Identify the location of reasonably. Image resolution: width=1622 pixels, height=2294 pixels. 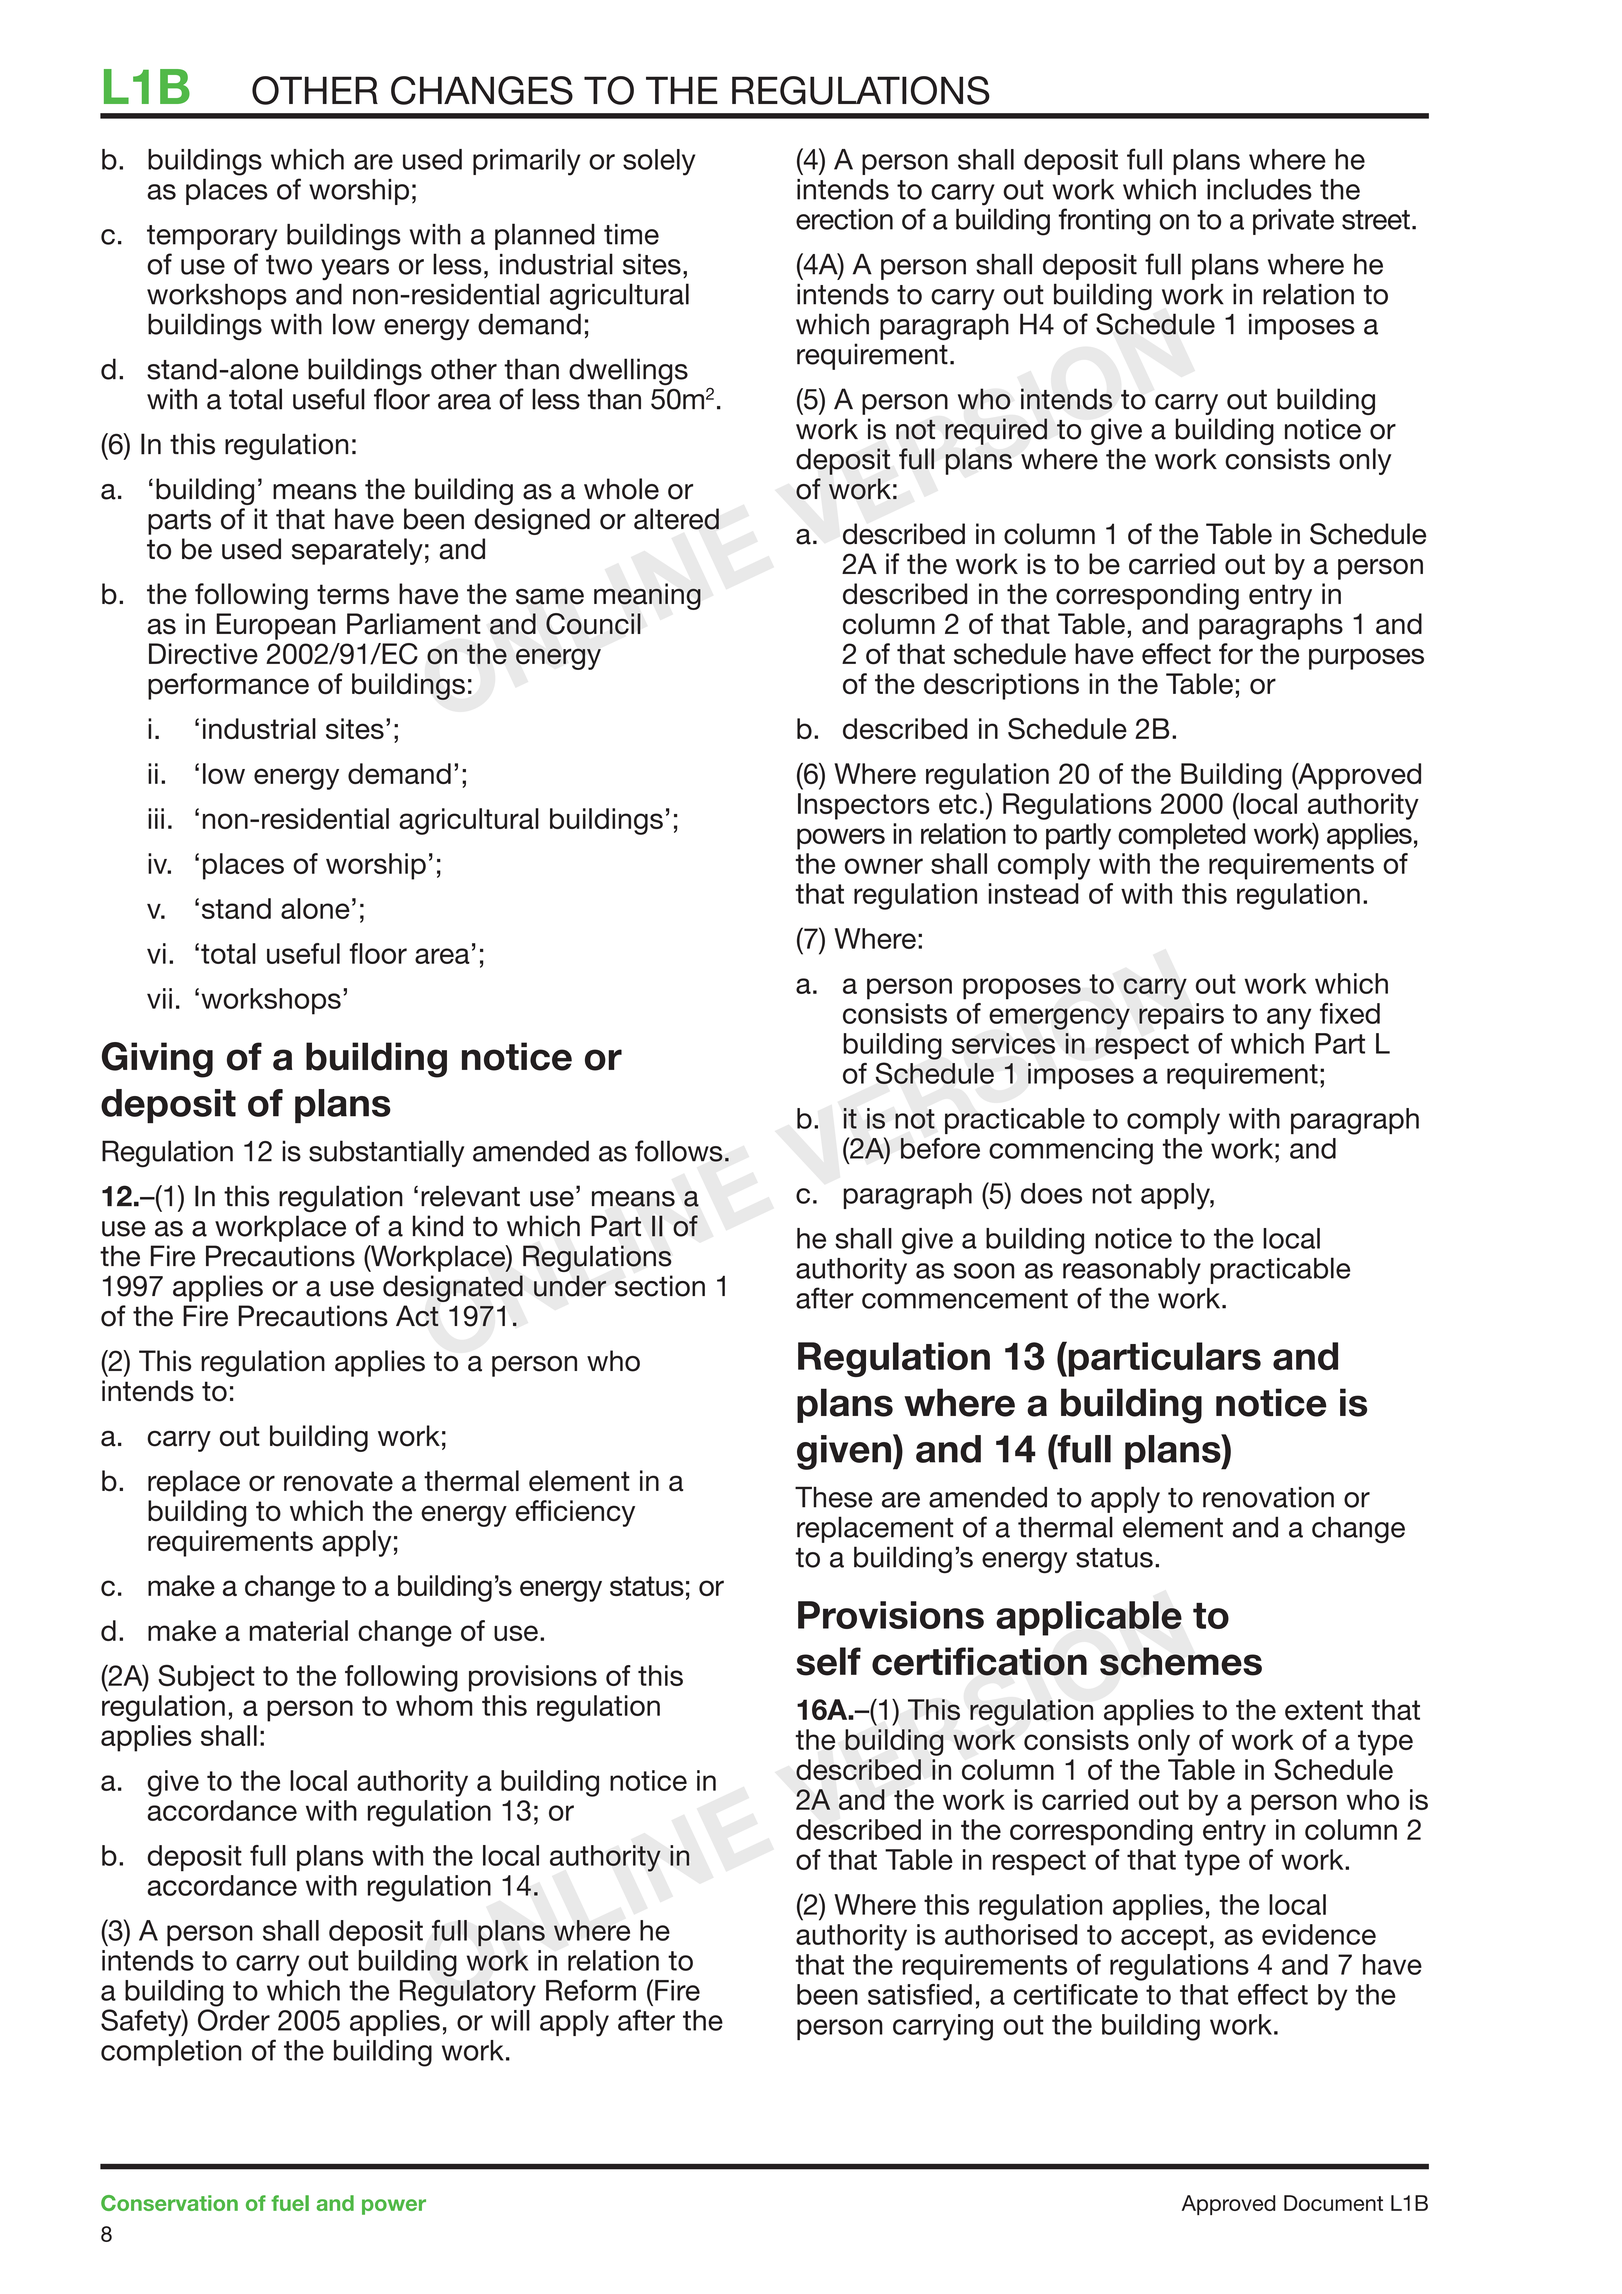
(1132, 1271).
